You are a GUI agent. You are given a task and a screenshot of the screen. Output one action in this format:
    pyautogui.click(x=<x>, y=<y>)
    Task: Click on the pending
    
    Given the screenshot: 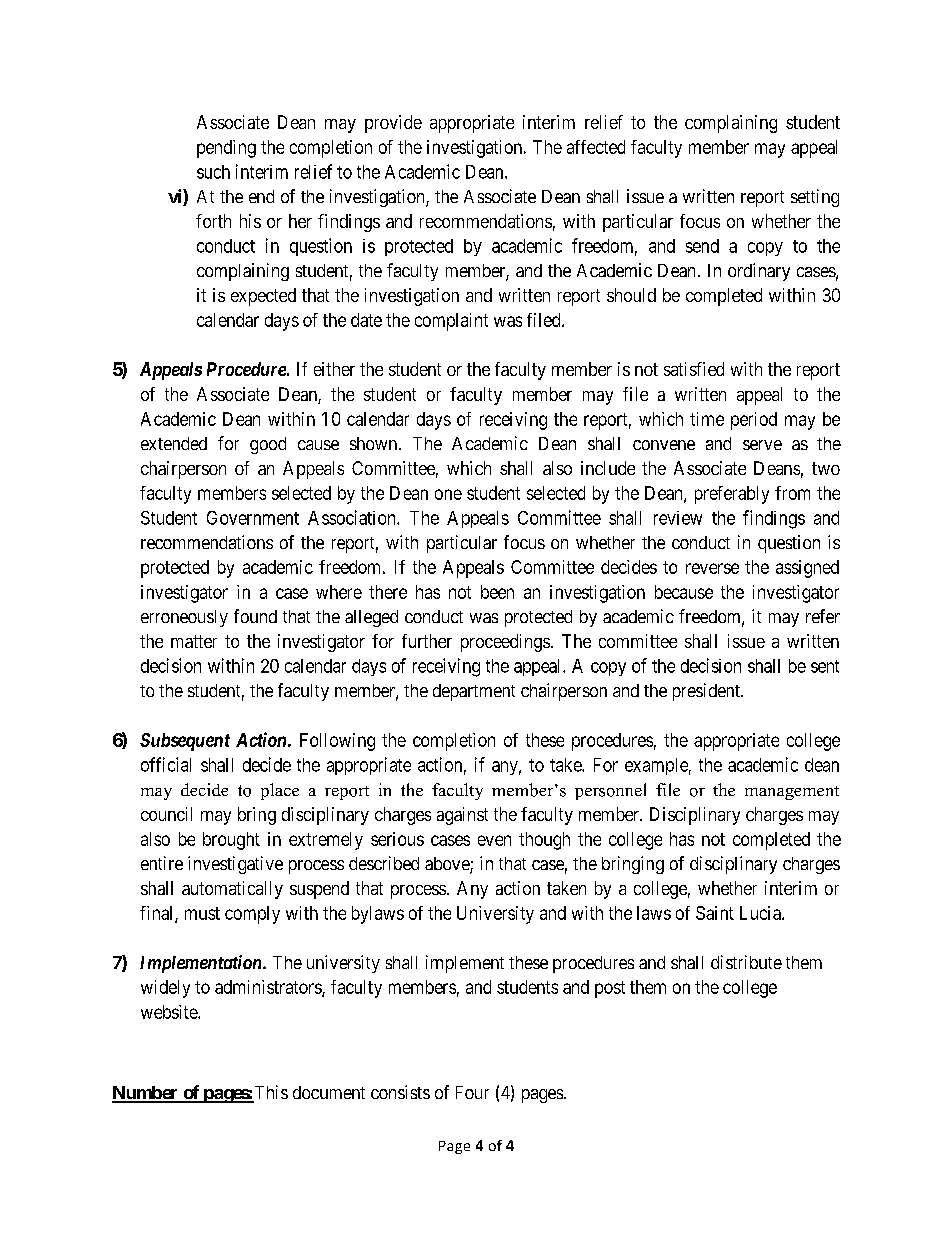 What is the action you would take?
    pyautogui.click(x=226, y=149)
